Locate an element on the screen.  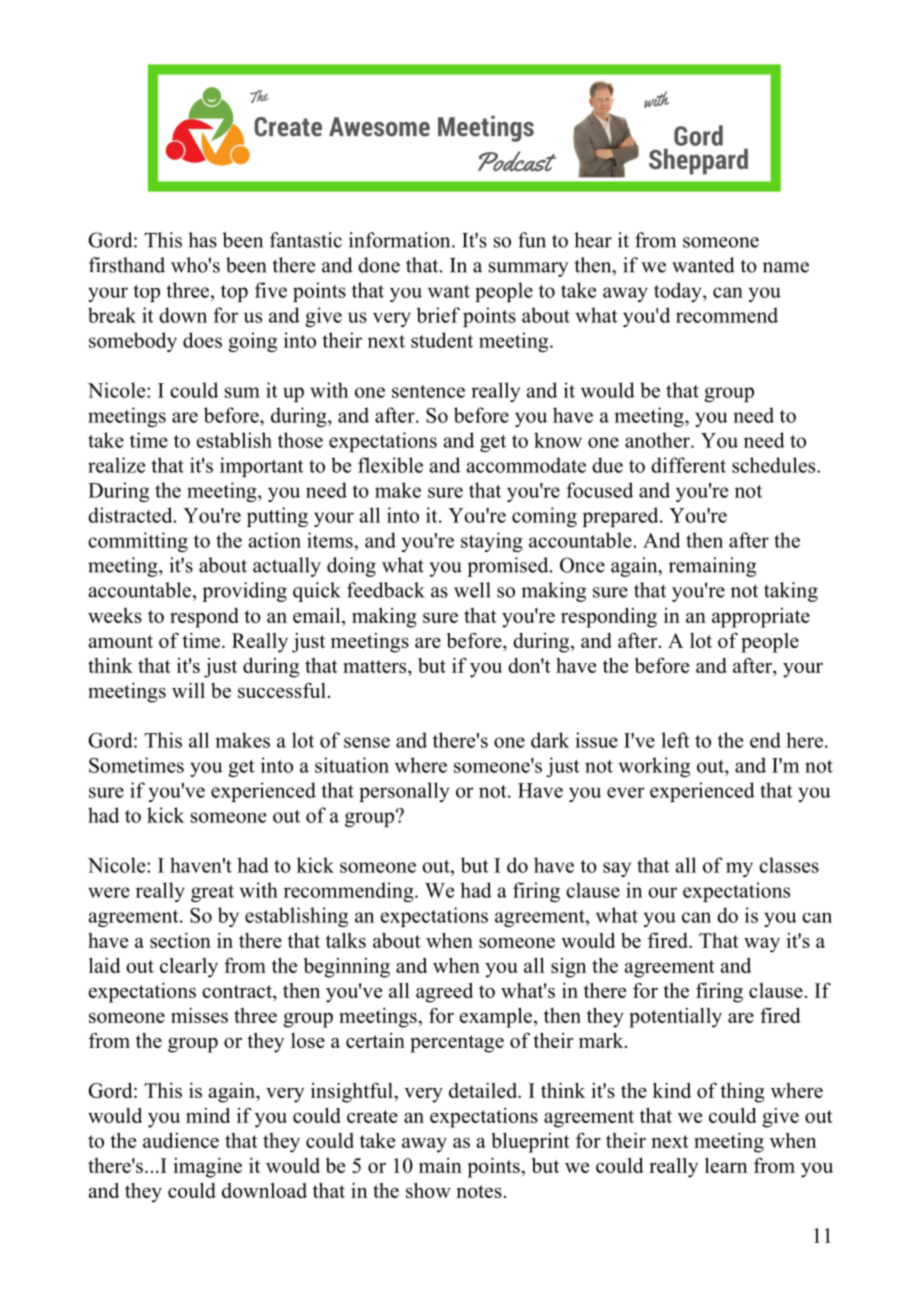
classes is located at coordinates (789, 865).
